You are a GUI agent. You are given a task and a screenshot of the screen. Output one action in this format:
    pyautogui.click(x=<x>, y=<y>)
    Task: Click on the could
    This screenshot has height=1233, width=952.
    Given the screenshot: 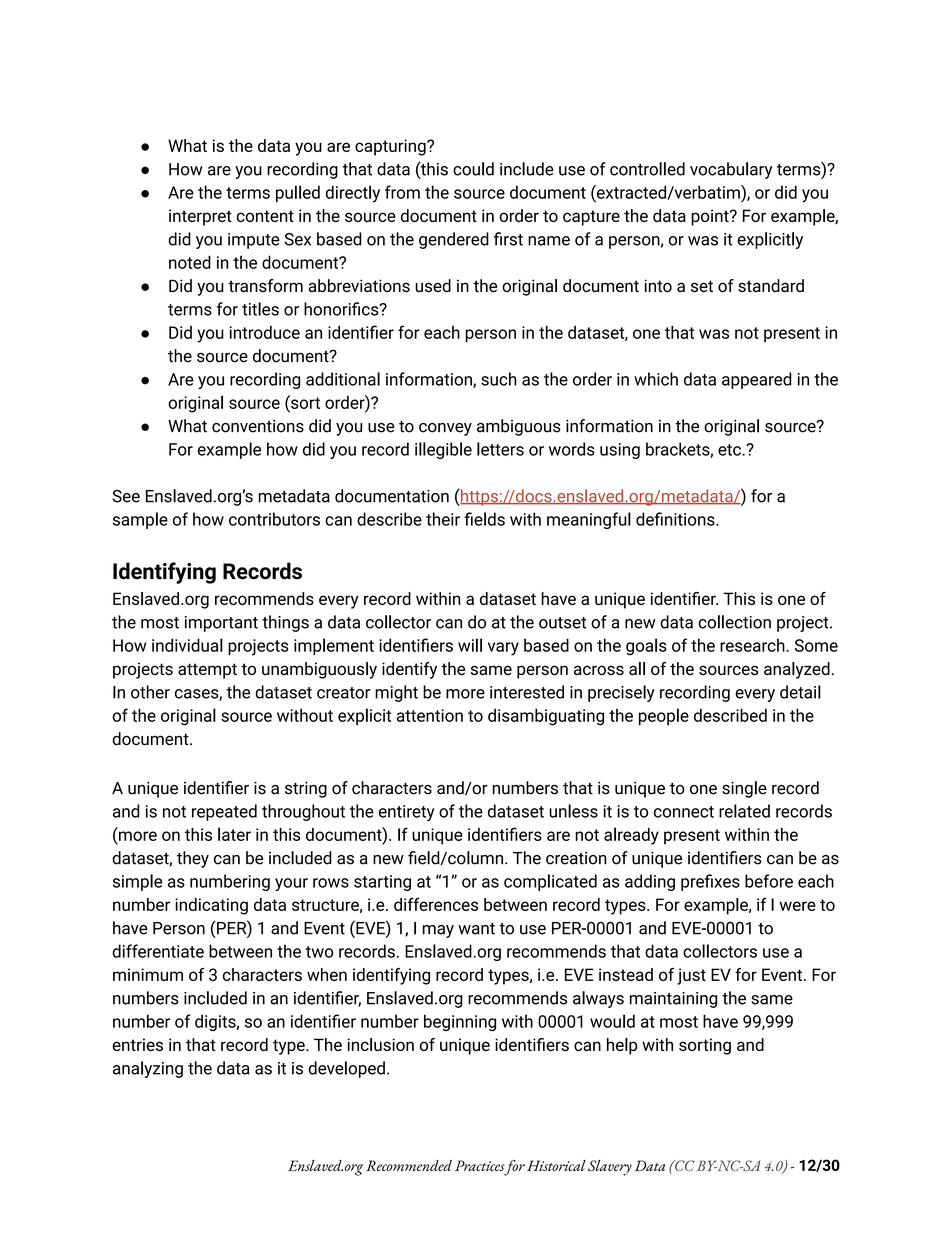 What is the action you would take?
    pyautogui.click(x=473, y=169)
